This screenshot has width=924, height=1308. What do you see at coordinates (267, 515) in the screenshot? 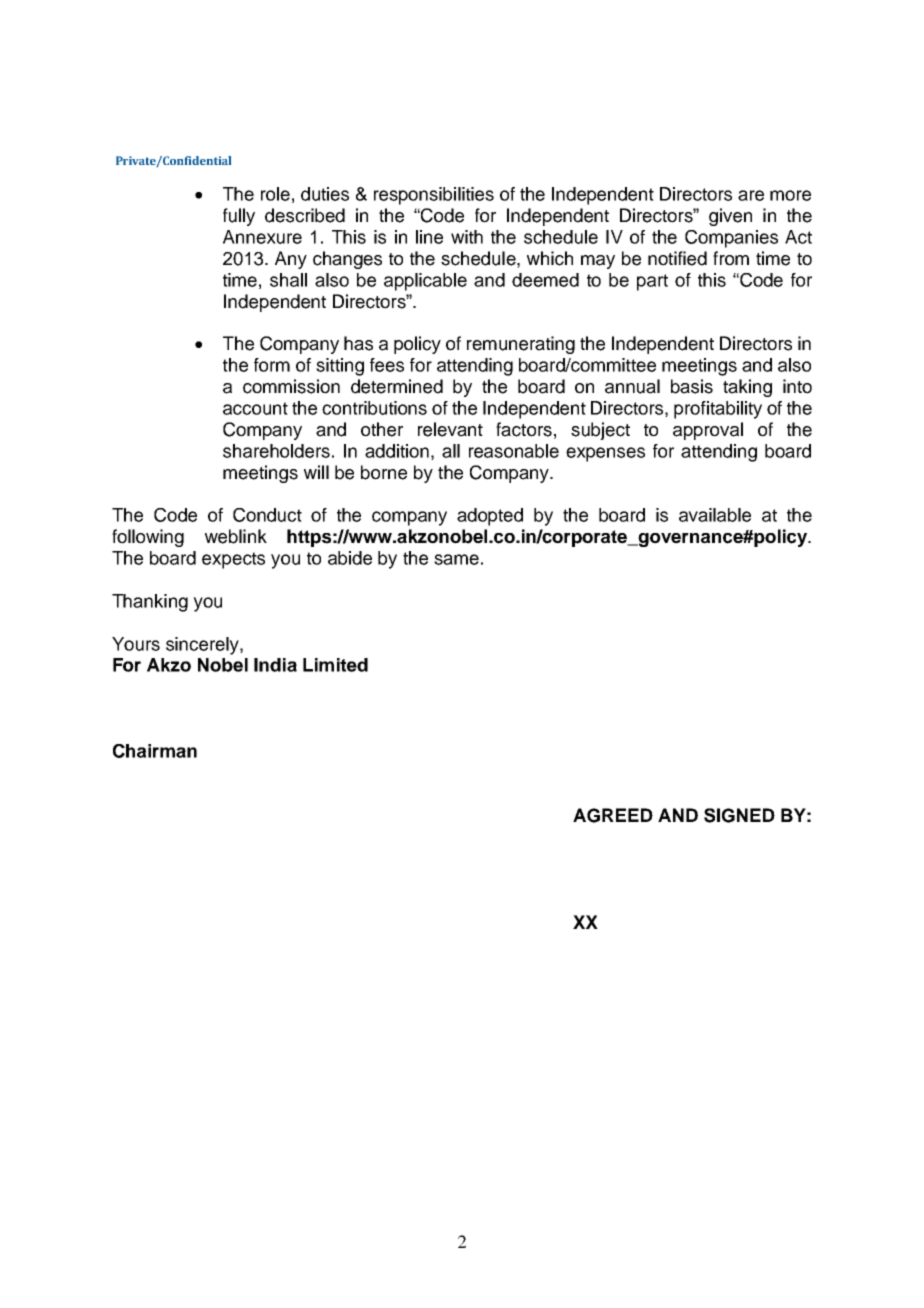
I see `Conduct` at bounding box center [267, 515].
